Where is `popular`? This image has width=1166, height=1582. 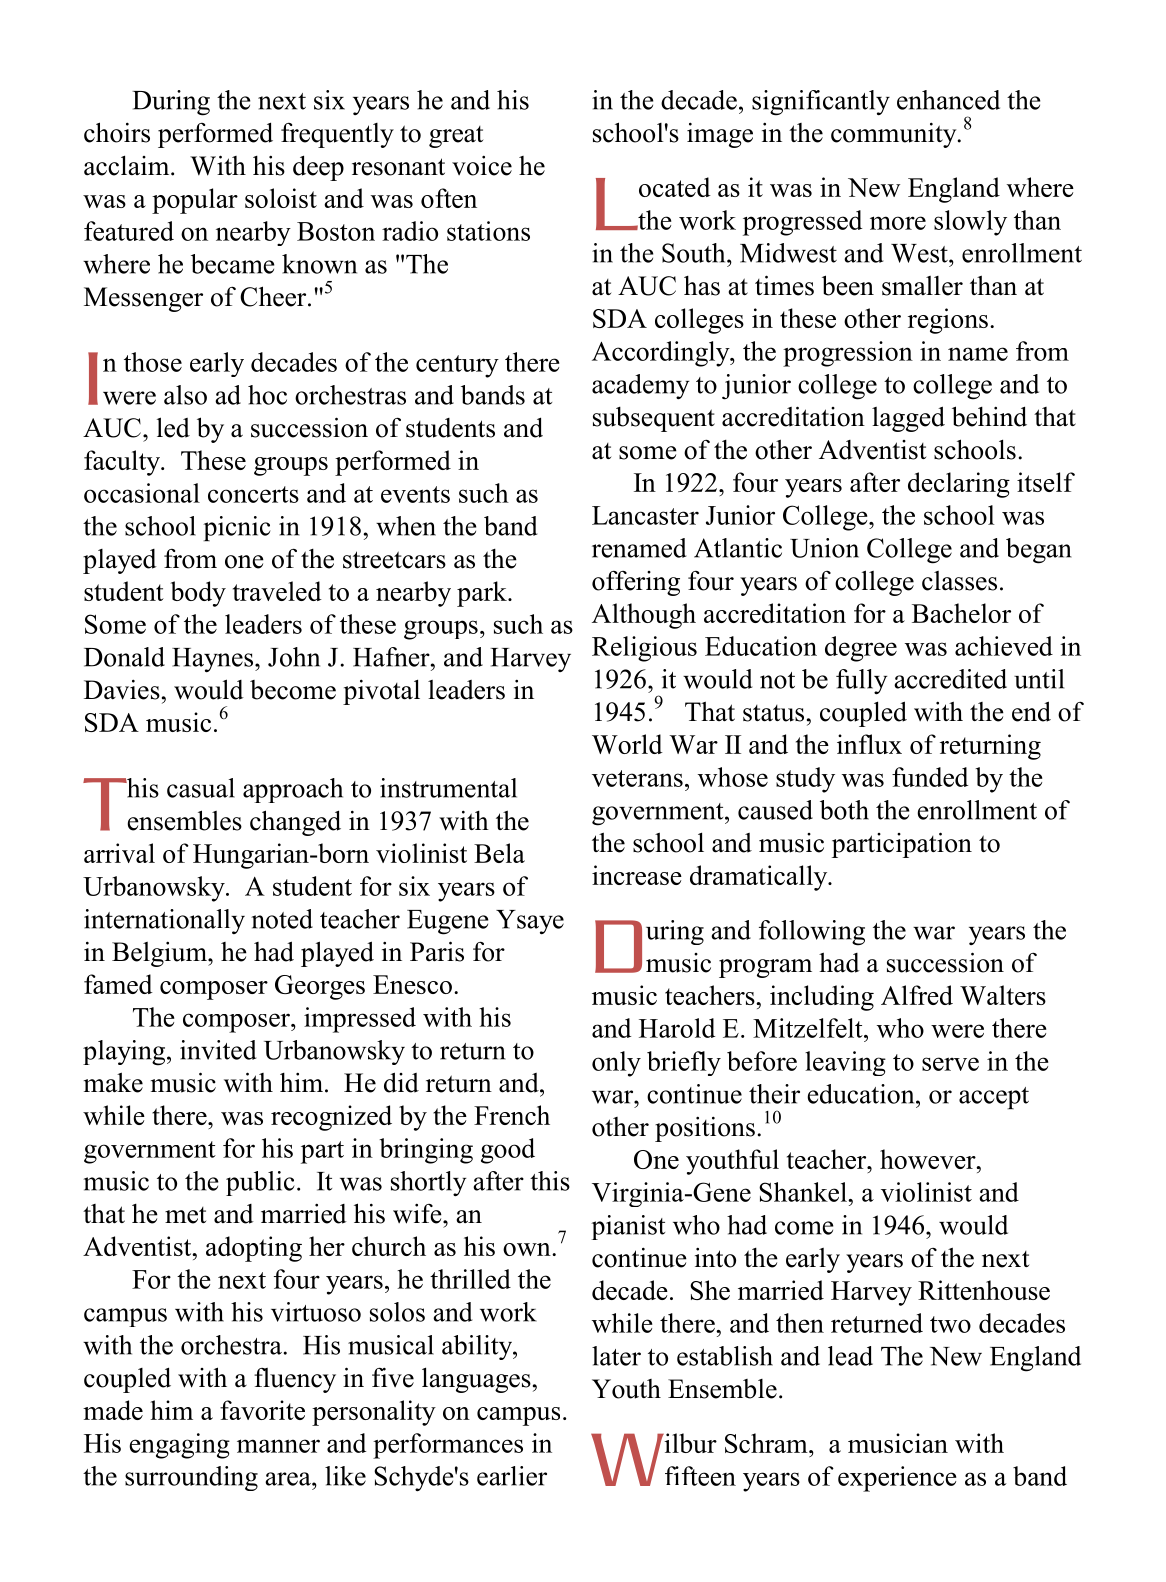 popular is located at coordinates (195, 201).
